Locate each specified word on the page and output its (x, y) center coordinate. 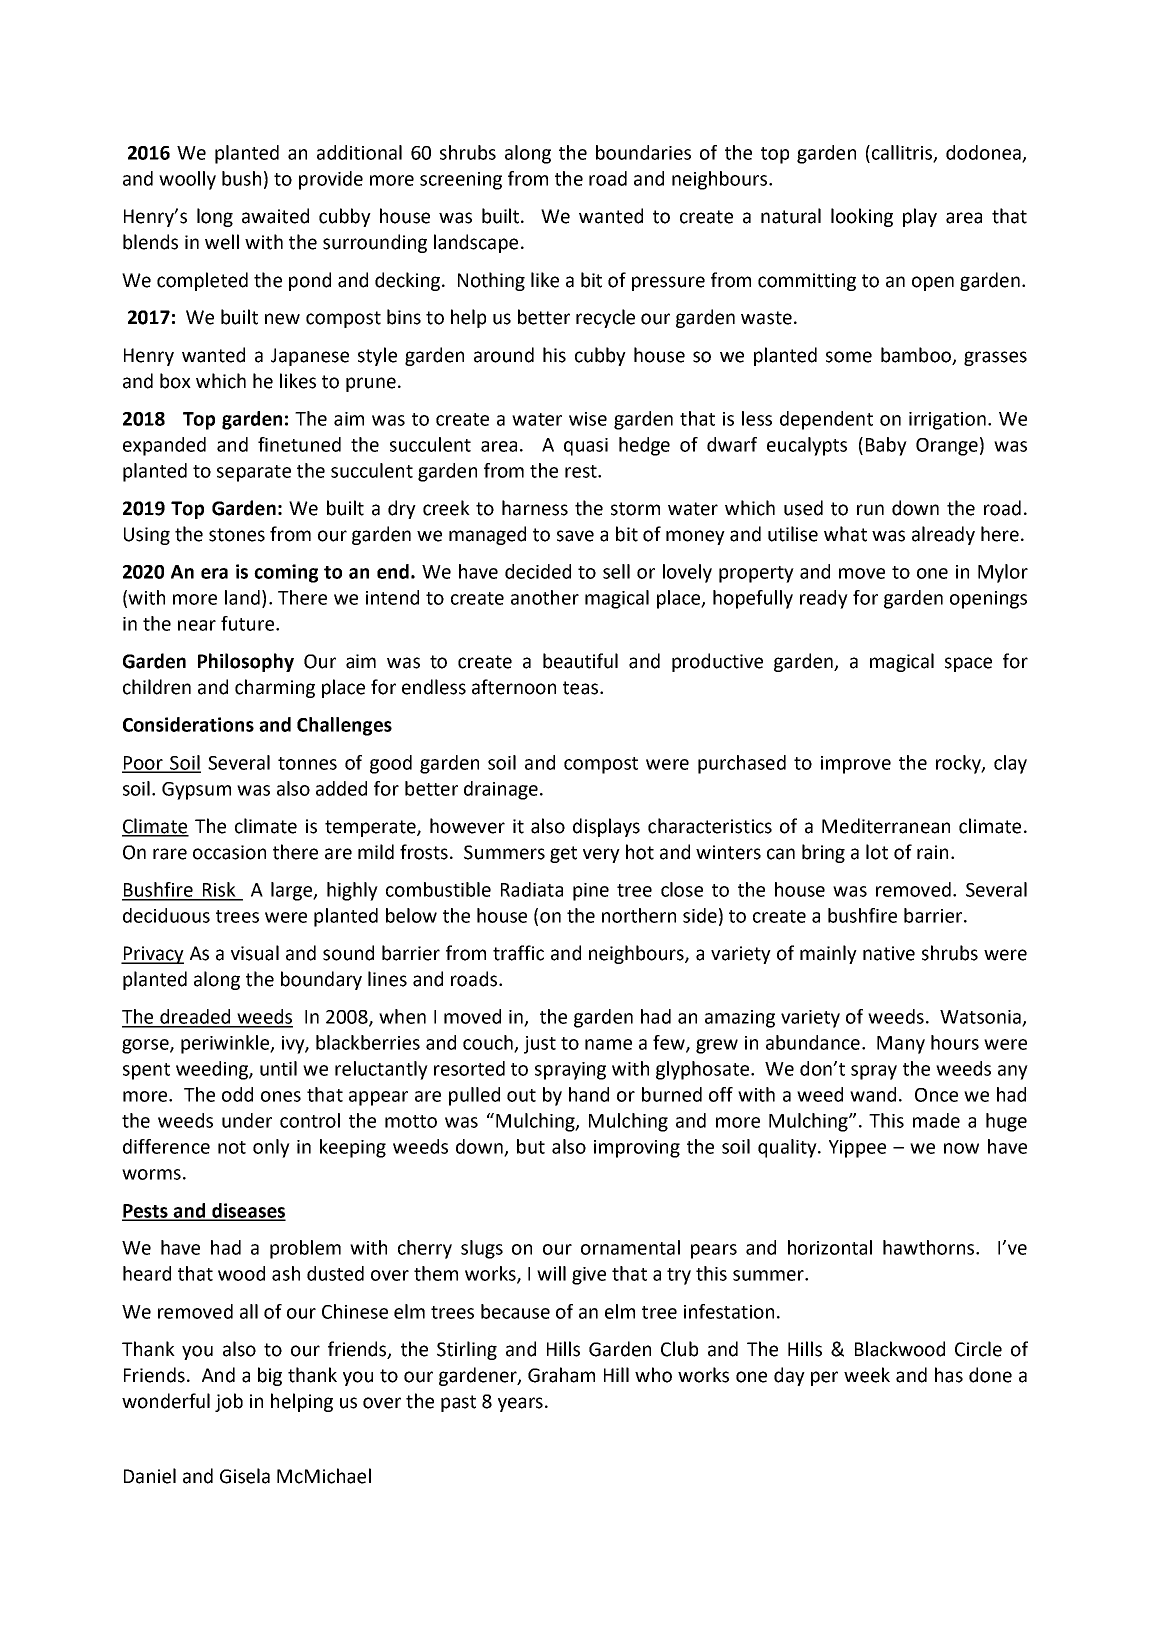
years (520, 1404)
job (229, 1402)
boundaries (643, 152)
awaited (275, 216)
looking (862, 217)
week (867, 1375)
